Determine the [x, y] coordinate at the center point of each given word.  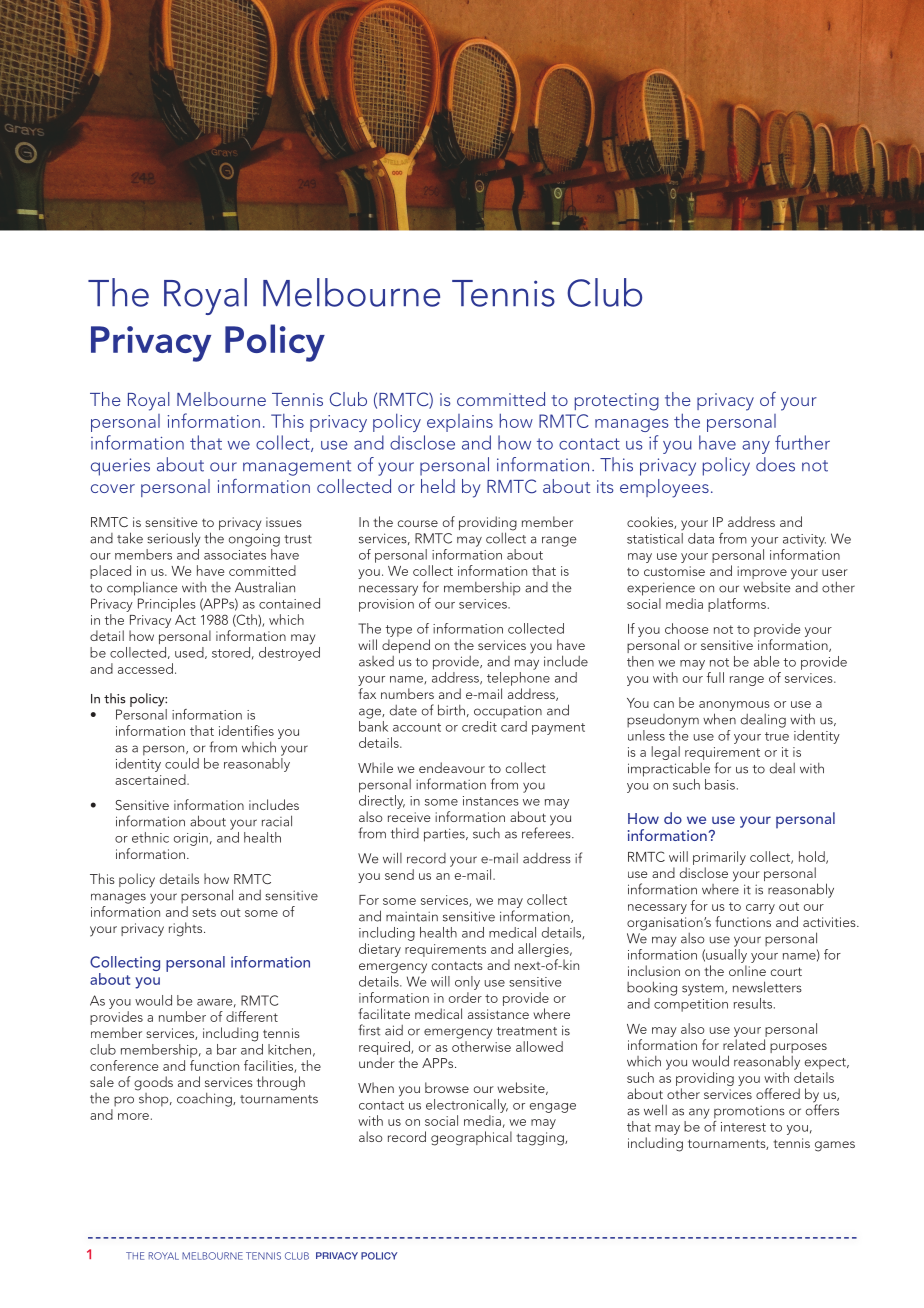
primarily [719, 859]
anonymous [734, 707]
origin [191, 839]
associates [235, 555]
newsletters [767, 987]
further [802, 442]
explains [460, 423]
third [405, 833]
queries [120, 467]
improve [762, 572]
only [467, 983]
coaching [205, 1100]
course [418, 523]
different [252, 1016]
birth [451, 710]
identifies [246, 730]
